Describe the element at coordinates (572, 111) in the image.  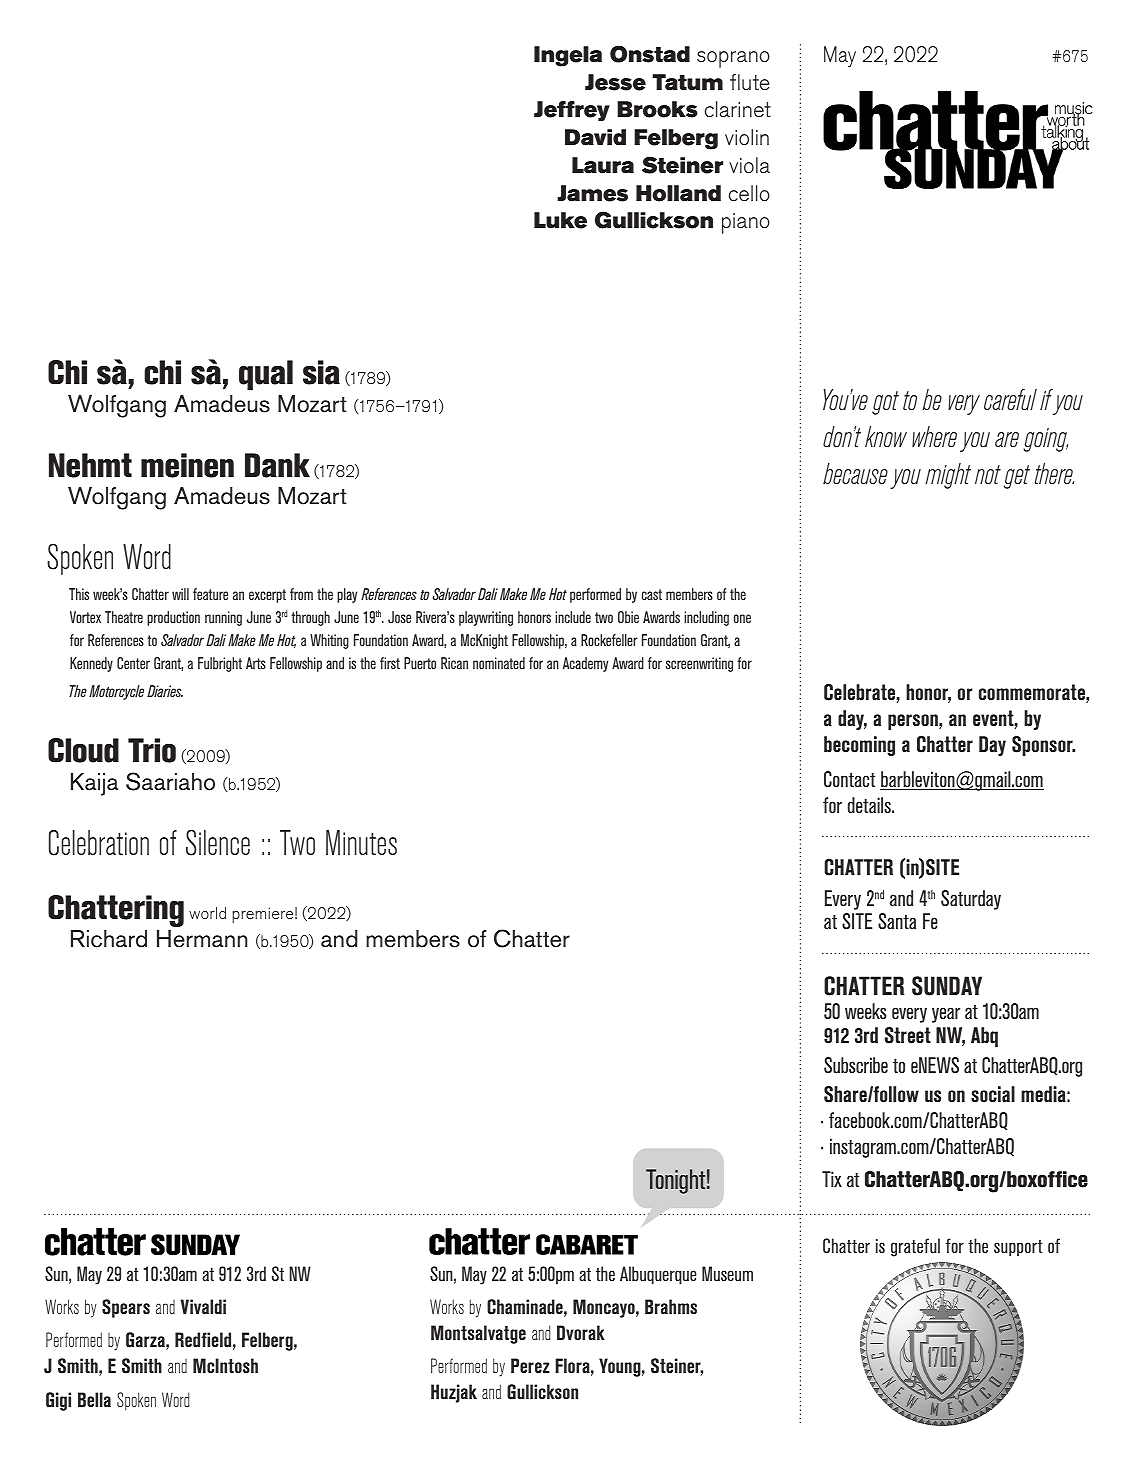
I see `Jeffrey` at that location.
